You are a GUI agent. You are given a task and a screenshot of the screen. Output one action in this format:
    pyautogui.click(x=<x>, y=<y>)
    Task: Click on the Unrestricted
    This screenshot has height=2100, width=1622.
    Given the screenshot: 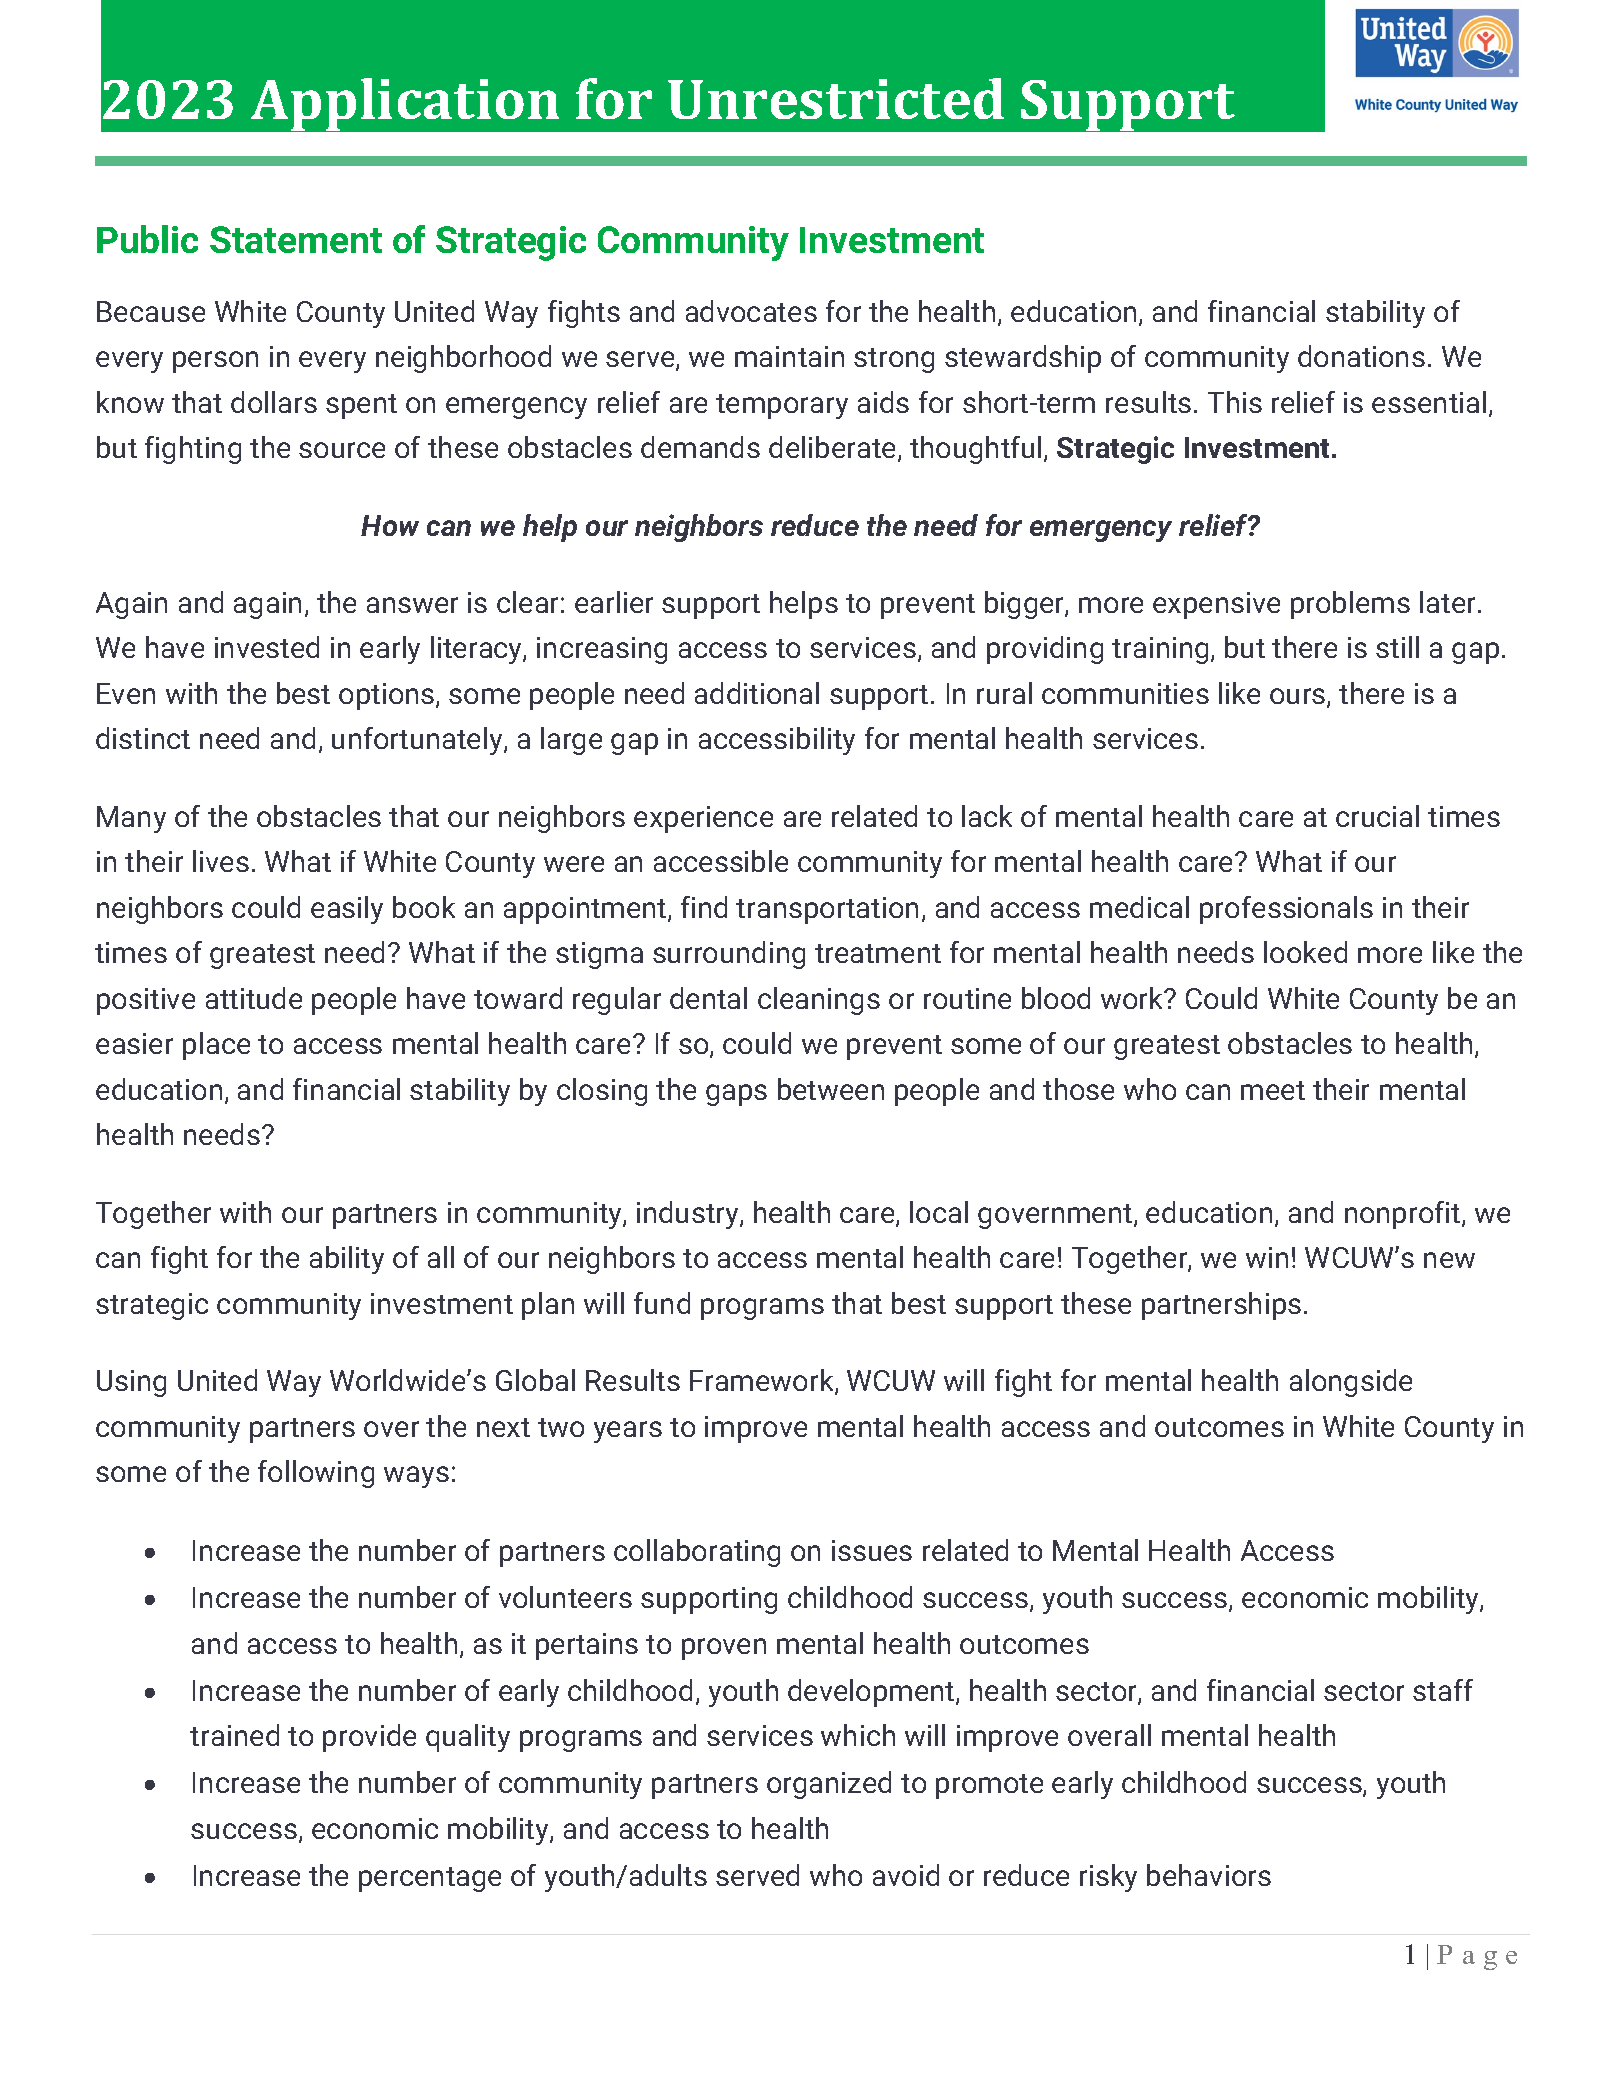 What is the action you would take?
    pyautogui.click(x=836, y=98)
